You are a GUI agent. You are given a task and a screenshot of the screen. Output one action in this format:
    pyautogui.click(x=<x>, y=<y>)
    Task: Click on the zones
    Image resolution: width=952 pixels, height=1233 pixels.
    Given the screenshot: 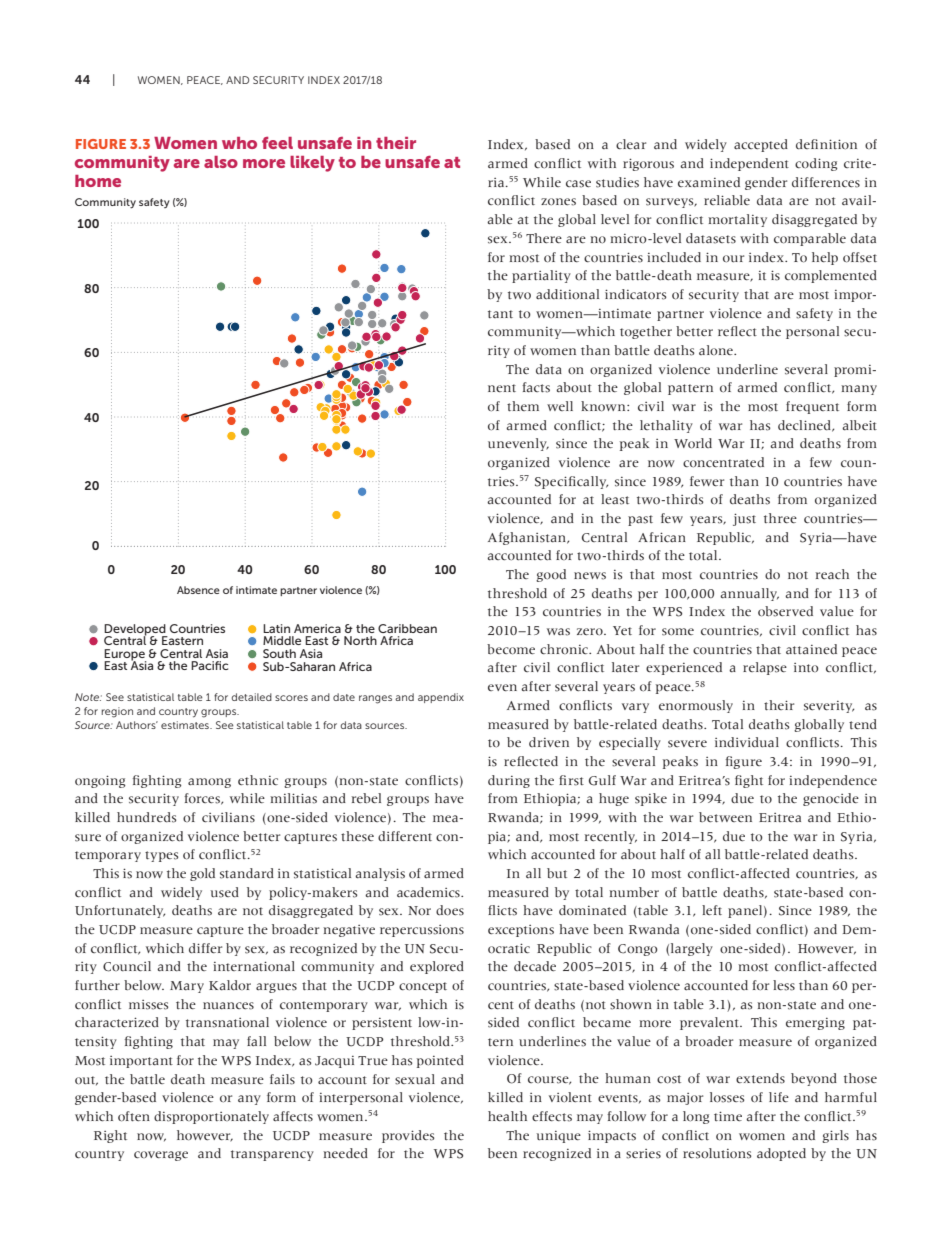 What is the action you would take?
    pyautogui.click(x=558, y=202)
